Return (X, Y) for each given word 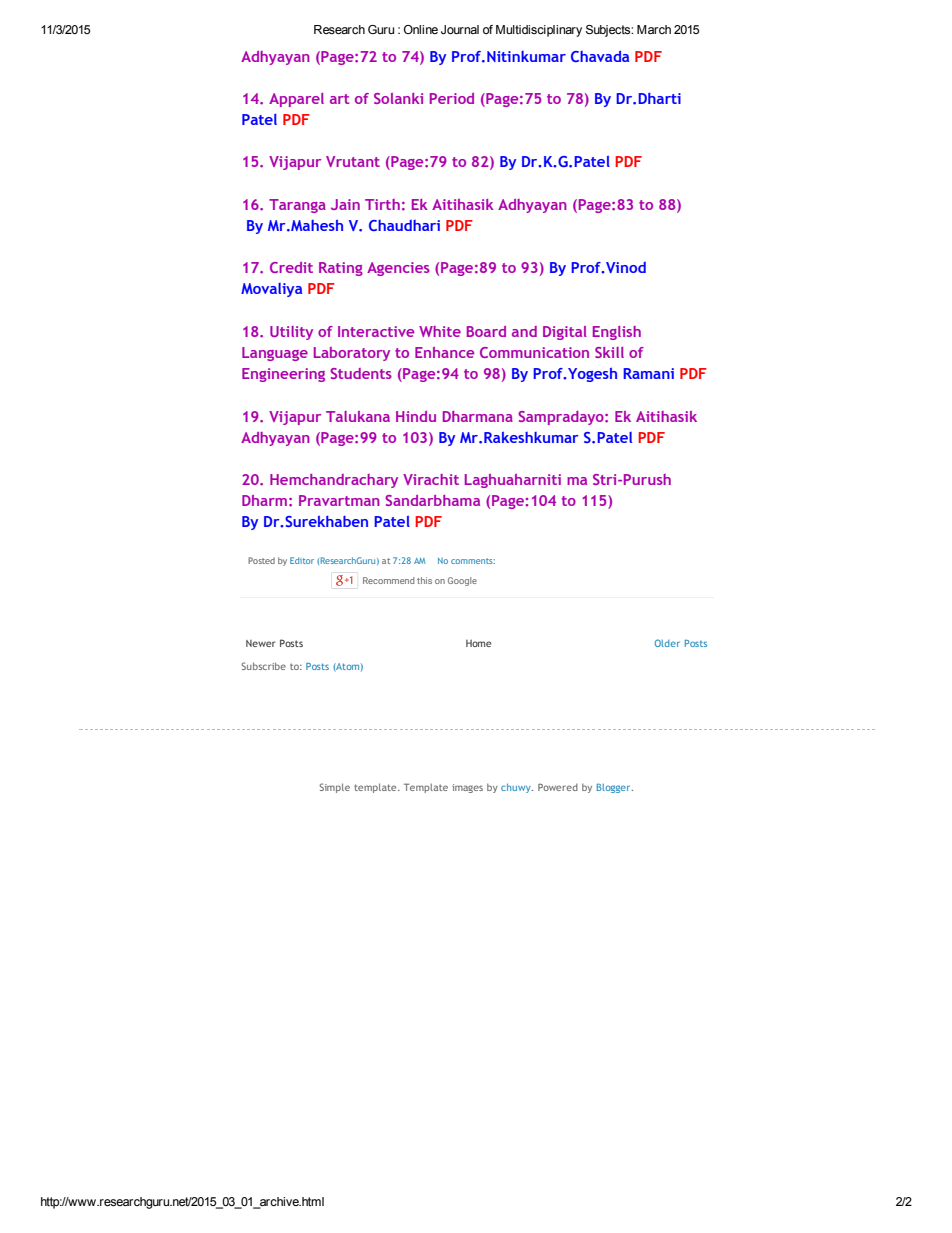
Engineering (283, 375)
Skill (609, 352)
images (467, 788)
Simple (334, 788)
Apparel (296, 100)
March (654, 29)
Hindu (416, 416)
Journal (460, 29)
